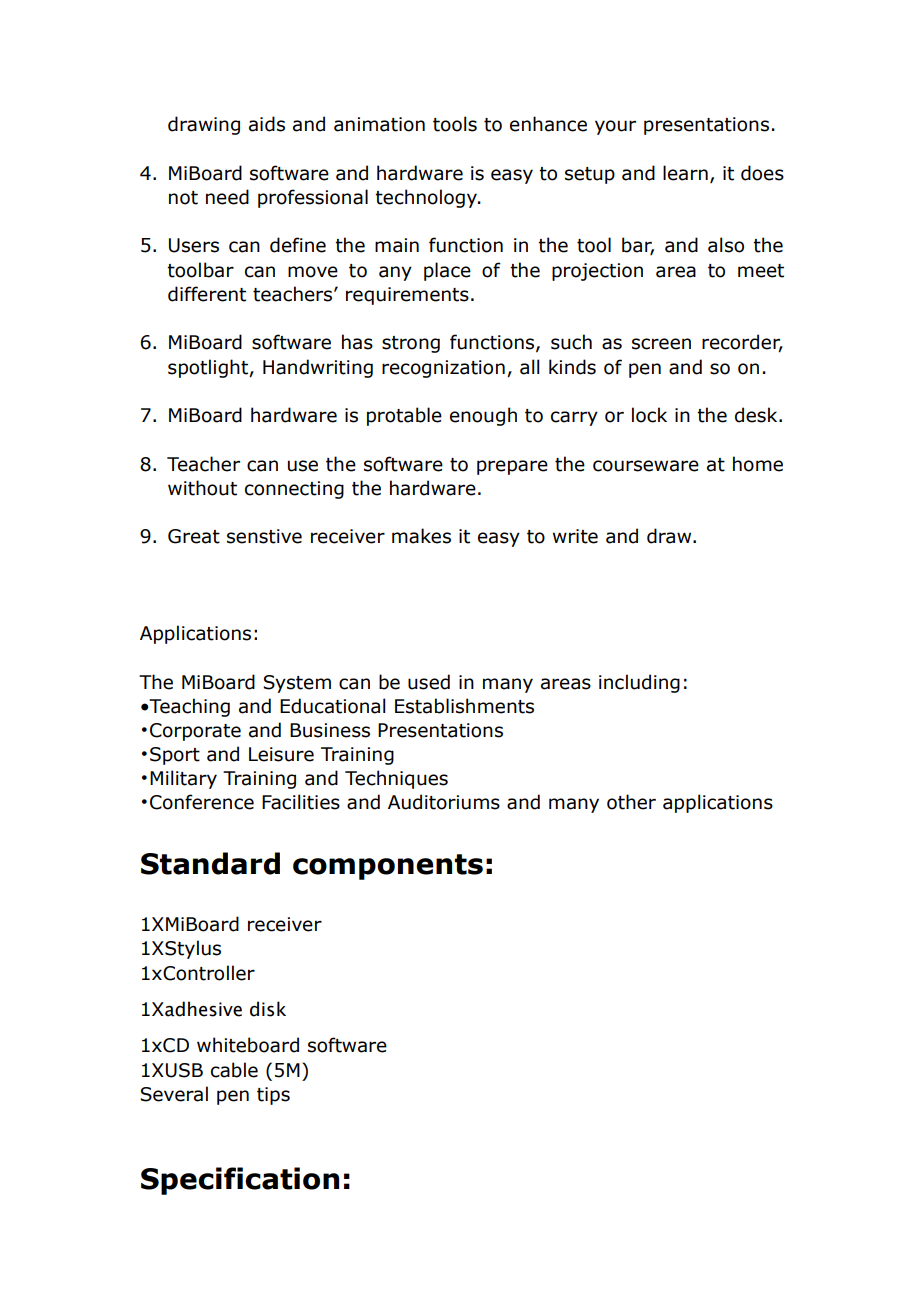 The height and width of the screenshot is (1308, 924). I want to click on enough, so click(483, 416).
